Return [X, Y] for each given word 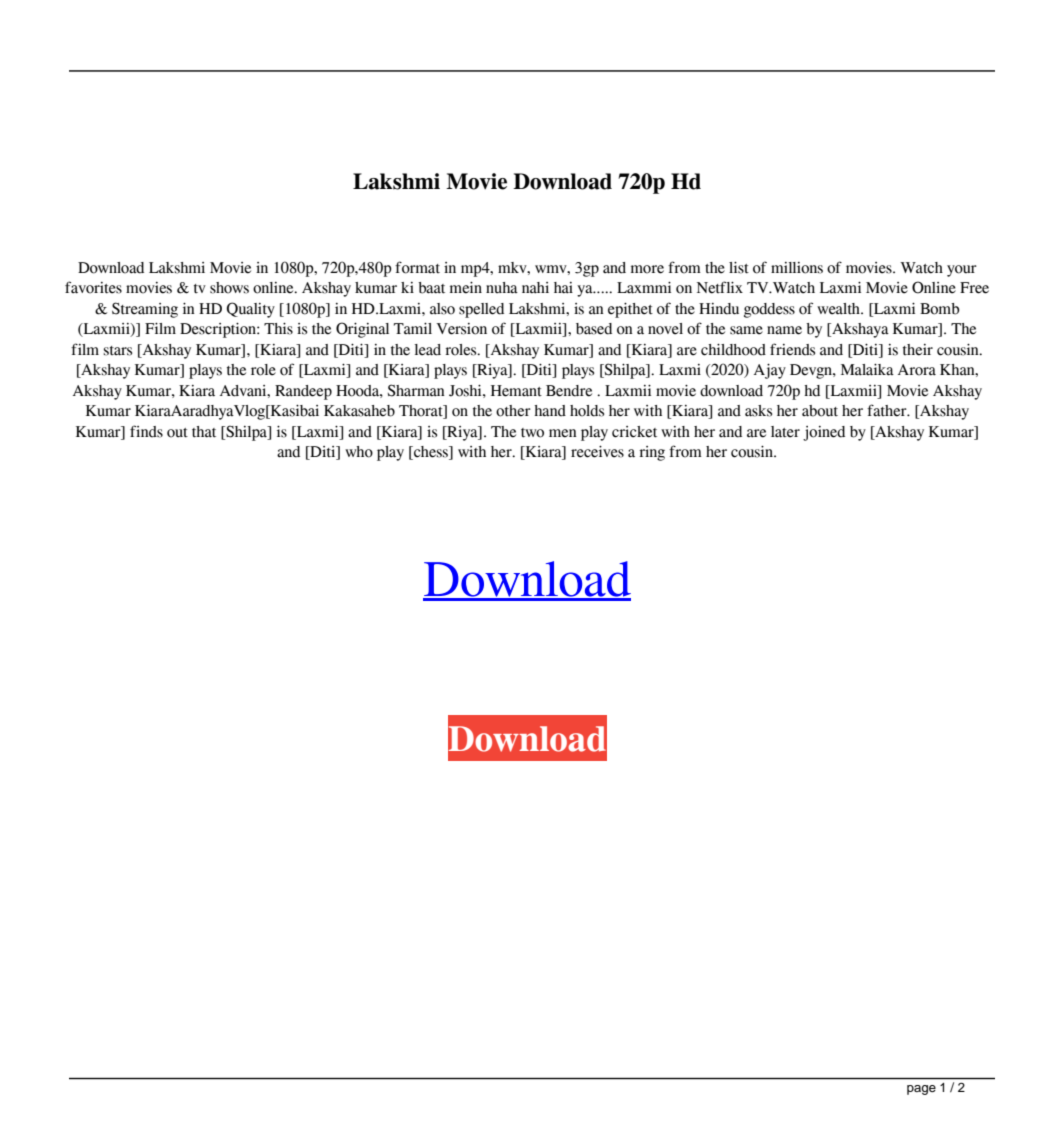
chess [431, 453]
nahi [535, 288]
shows [229, 288]
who [359, 452]
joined [824, 433]
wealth [839, 309]
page [921, 1090]
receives [597, 452]
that [204, 432]
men [563, 433]
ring [652, 453]
